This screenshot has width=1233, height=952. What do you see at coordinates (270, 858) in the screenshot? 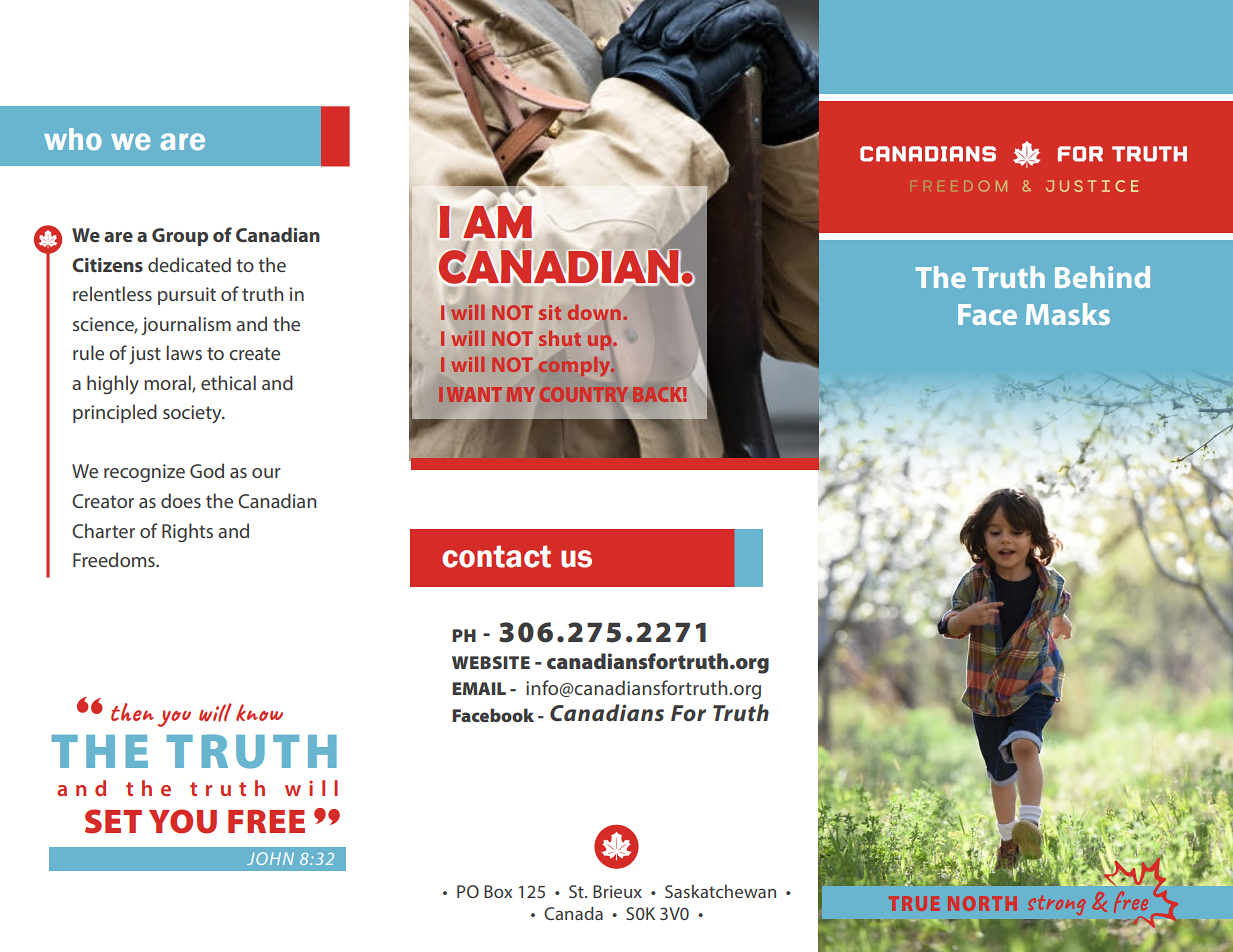
I see `JOHN` at bounding box center [270, 858].
